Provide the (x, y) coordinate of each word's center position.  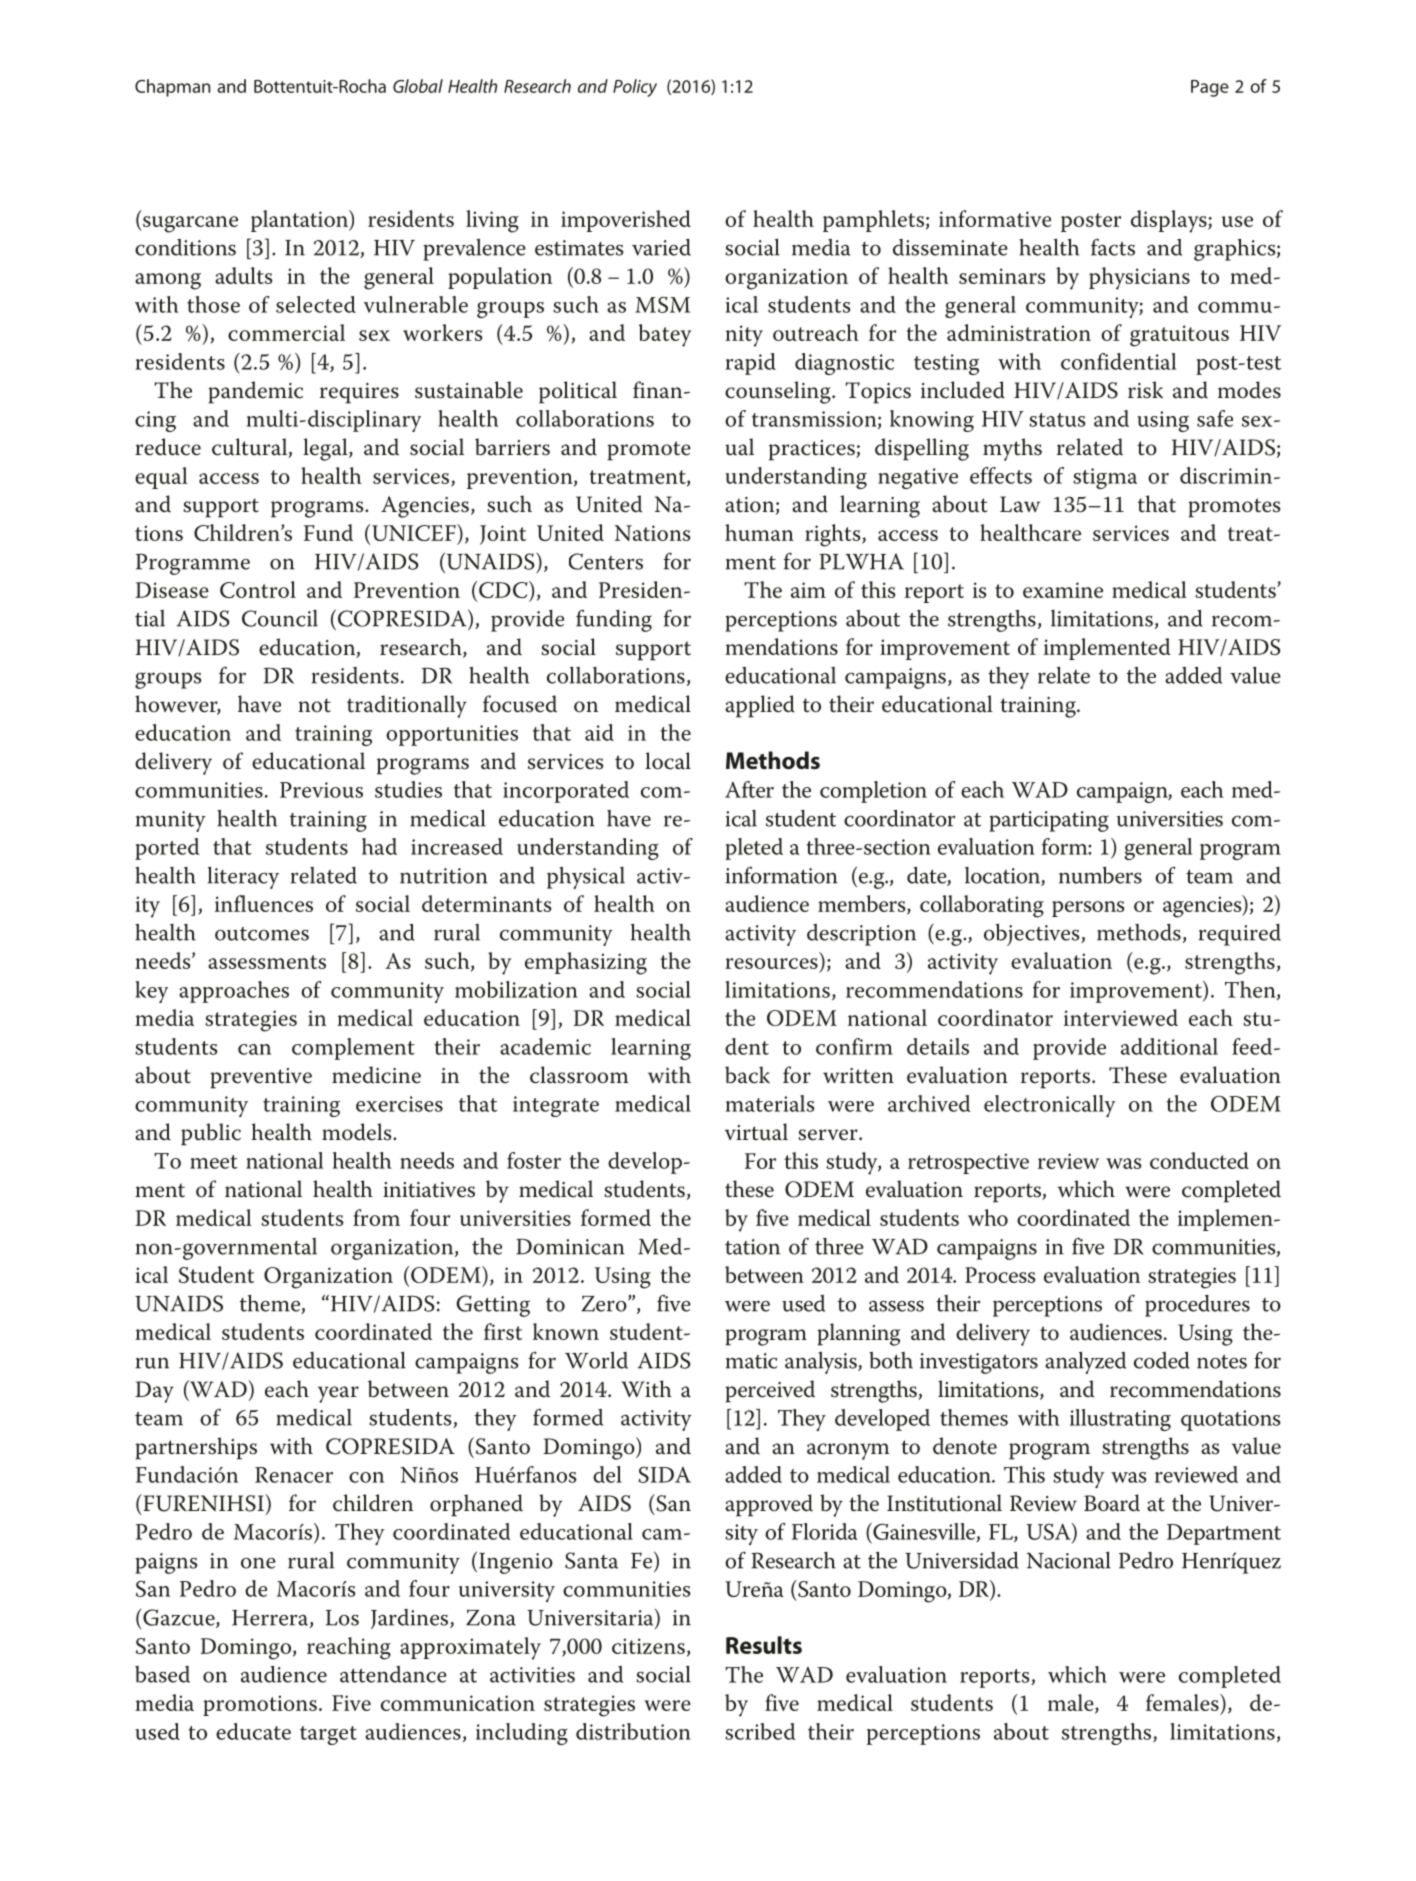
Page (1210, 88)
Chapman (173, 88)
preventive (261, 1078)
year (338, 1394)
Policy (635, 88)
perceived (770, 1391)
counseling (779, 392)
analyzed (1085, 1362)
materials (770, 1103)
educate (253, 1731)
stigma (1105, 478)
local (668, 761)
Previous (321, 790)
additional (1169, 1046)
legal (326, 449)
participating (1049, 821)
